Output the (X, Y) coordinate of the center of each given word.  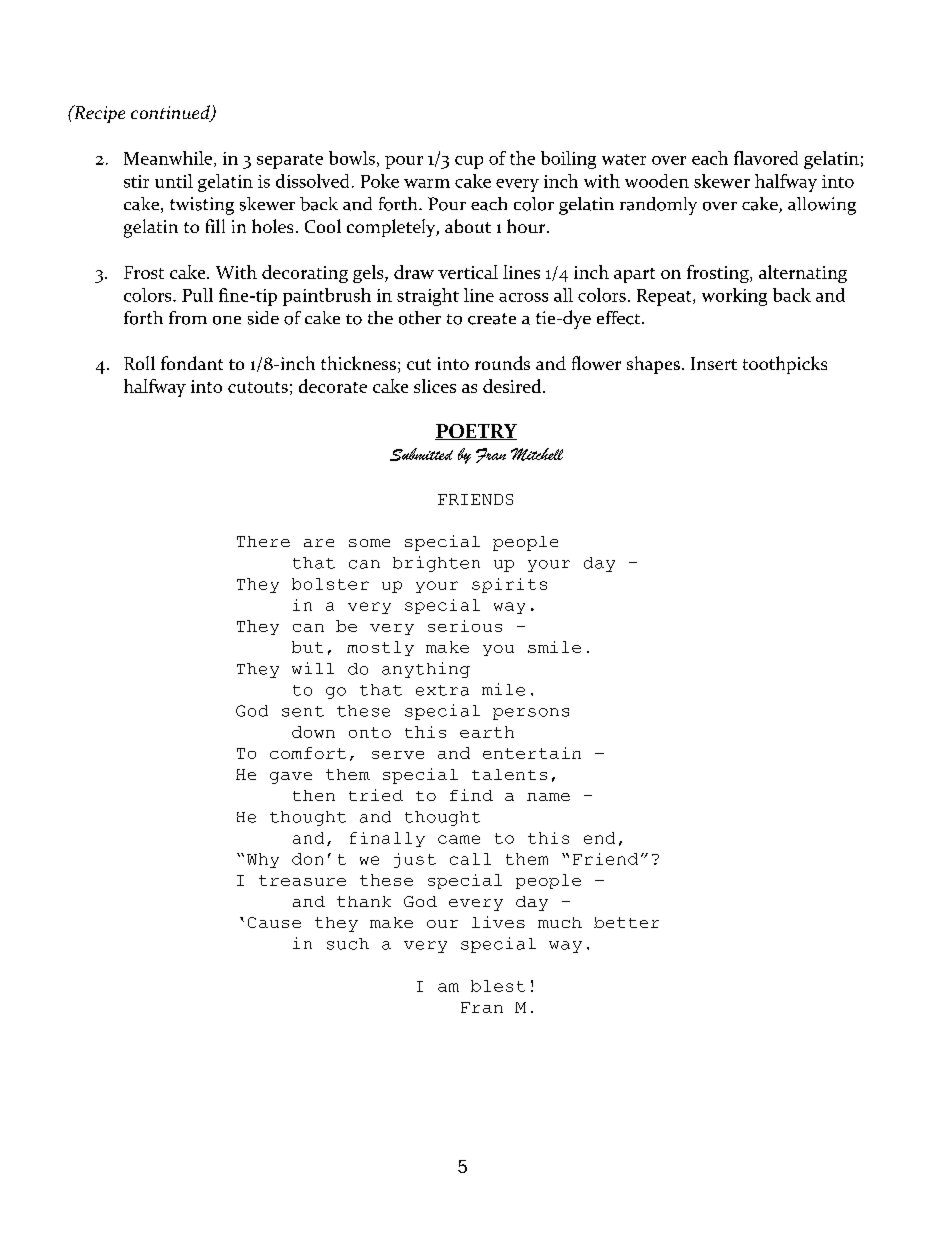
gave (291, 778)
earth (487, 732)
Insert (714, 363)
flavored (766, 158)
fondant (192, 363)
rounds (502, 363)
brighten (436, 564)
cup (469, 162)
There (263, 541)
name (548, 797)
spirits (509, 585)
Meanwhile (169, 159)
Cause (274, 922)
